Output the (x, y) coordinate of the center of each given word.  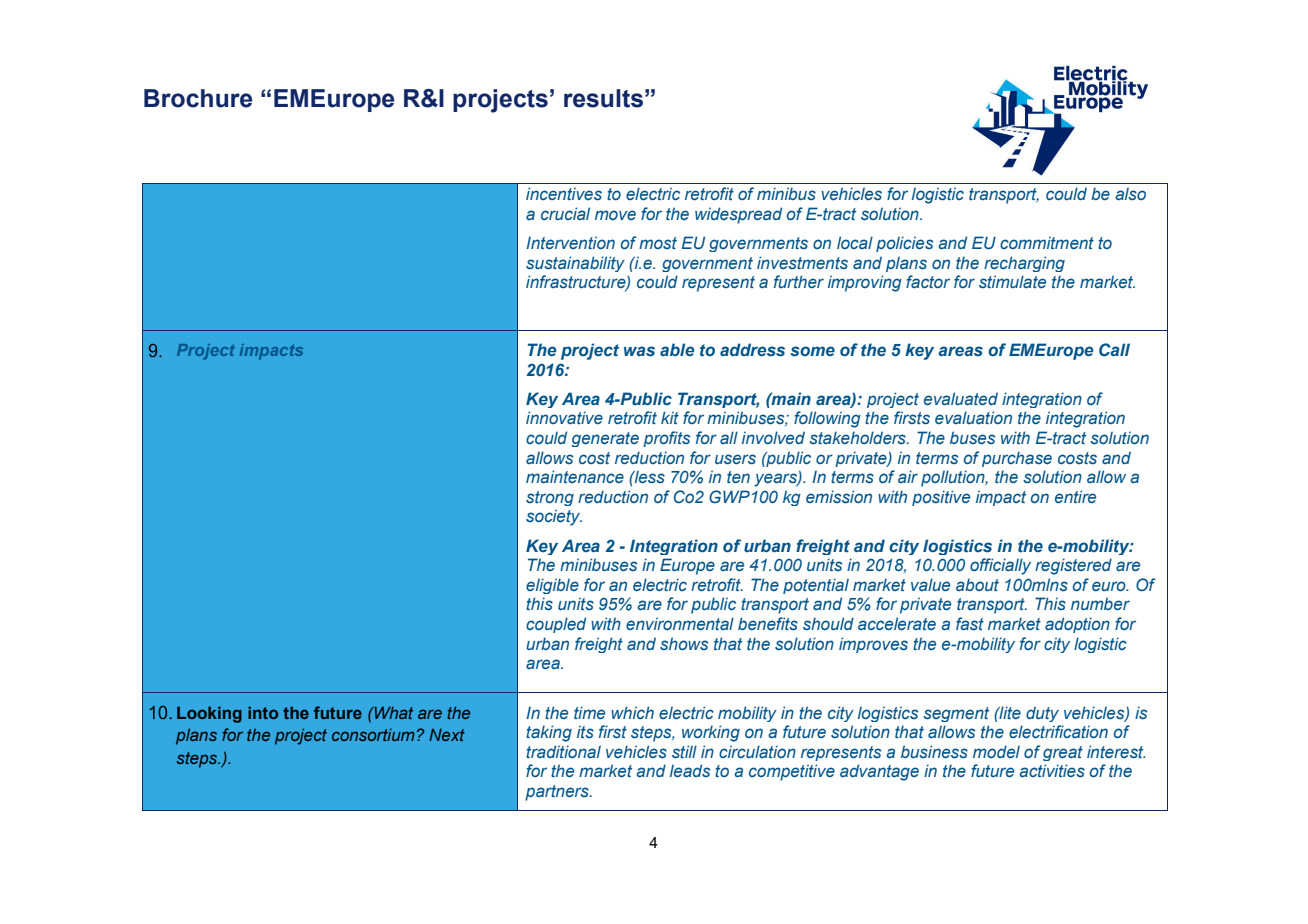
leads (690, 770)
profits (666, 439)
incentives (564, 194)
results (603, 98)
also (1130, 193)
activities (1052, 770)
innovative (564, 417)
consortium (373, 735)
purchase (1017, 459)
